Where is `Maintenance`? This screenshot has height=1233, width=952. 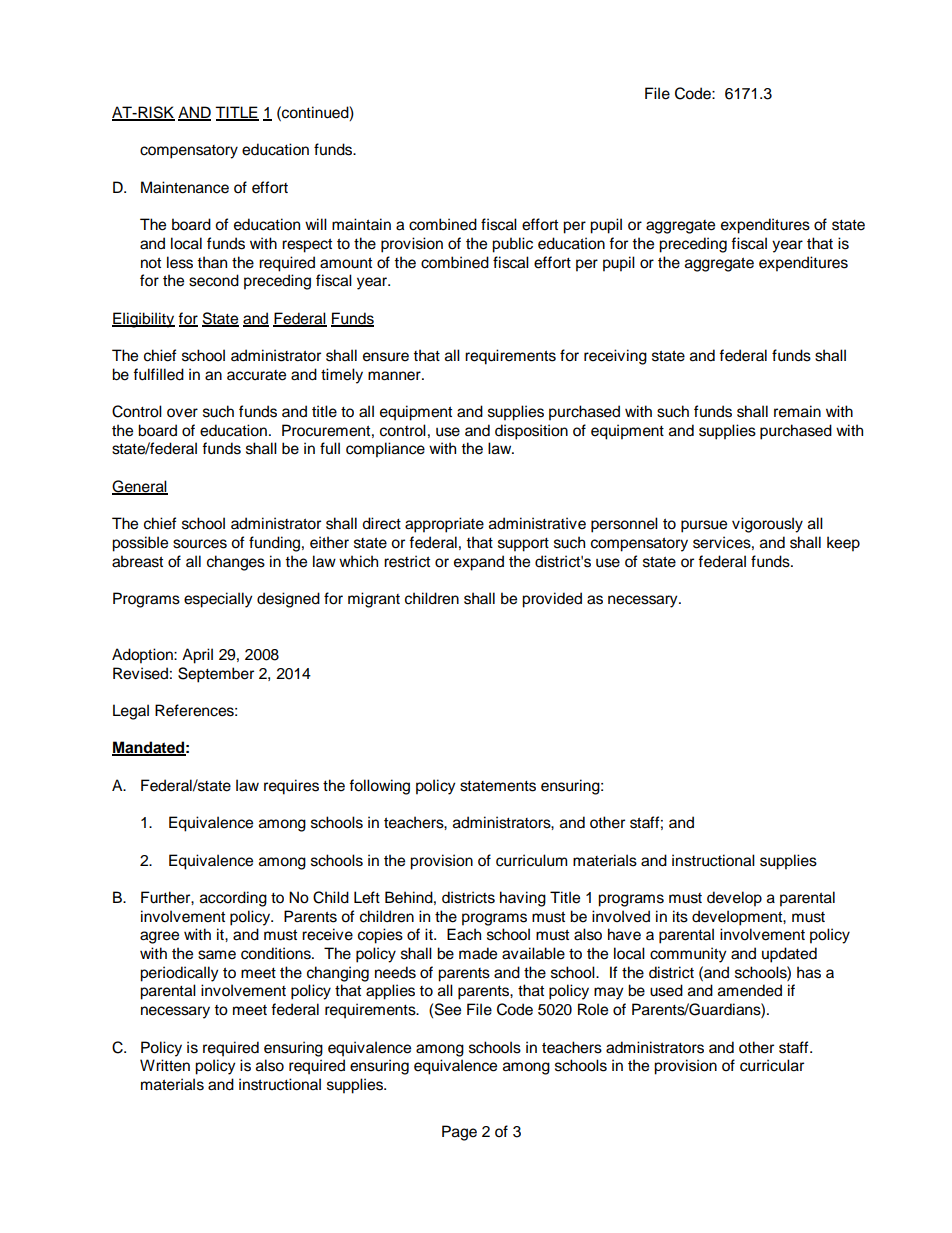 Maintenance is located at coordinates (185, 187).
